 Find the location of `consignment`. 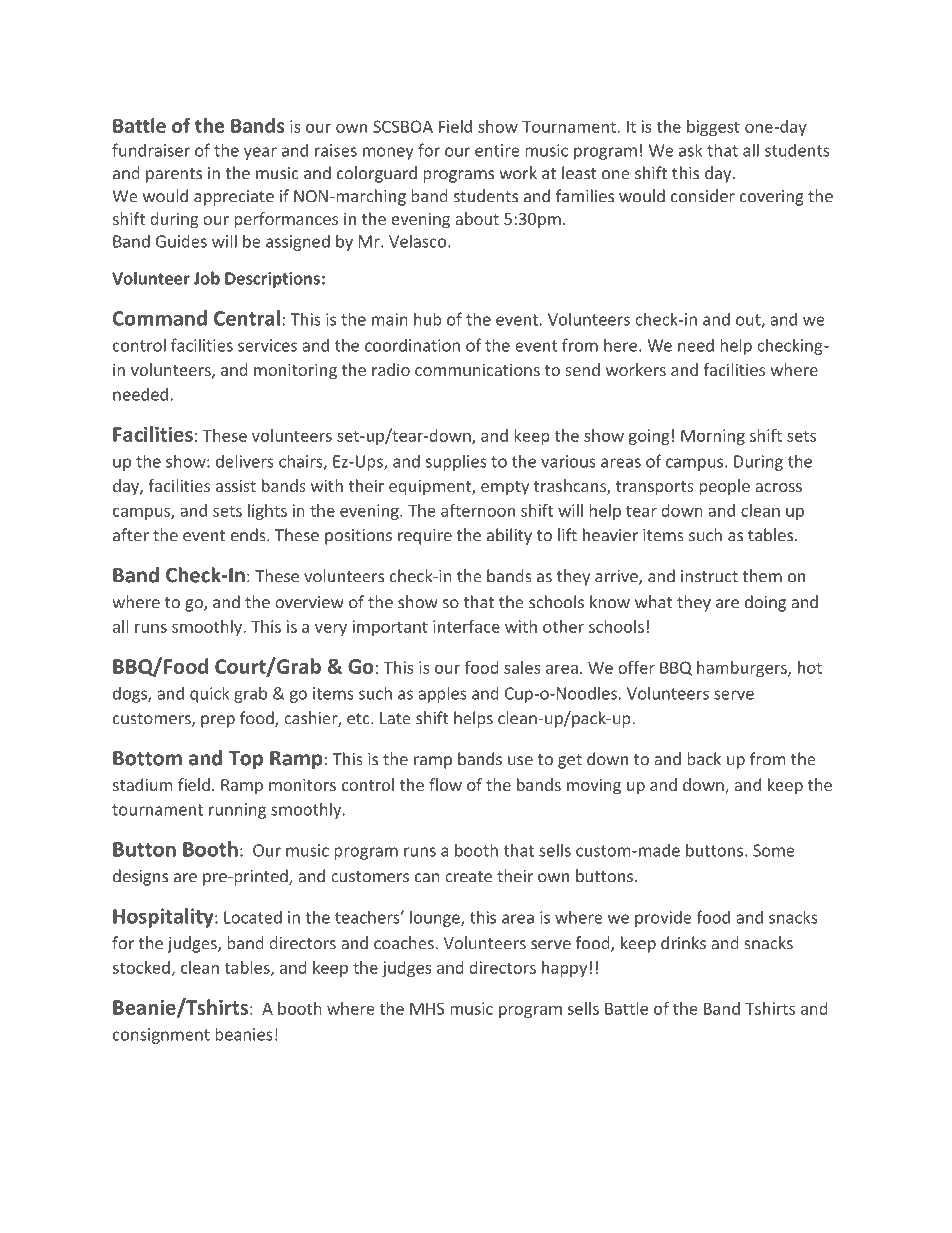

consignment is located at coordinates (161, 1036).
